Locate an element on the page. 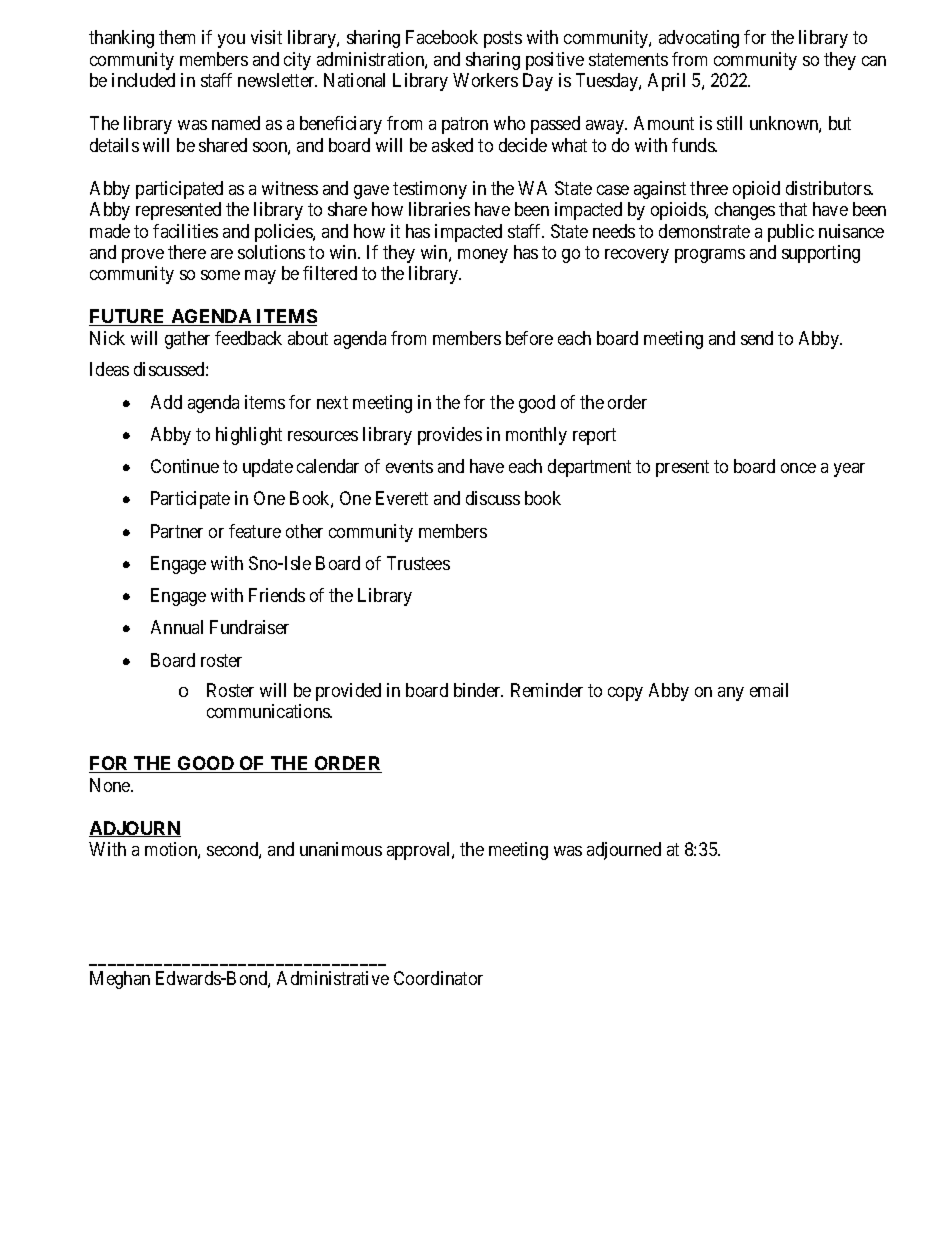 The image size is (952, 1233). you is located at coordinates (231, 41).
